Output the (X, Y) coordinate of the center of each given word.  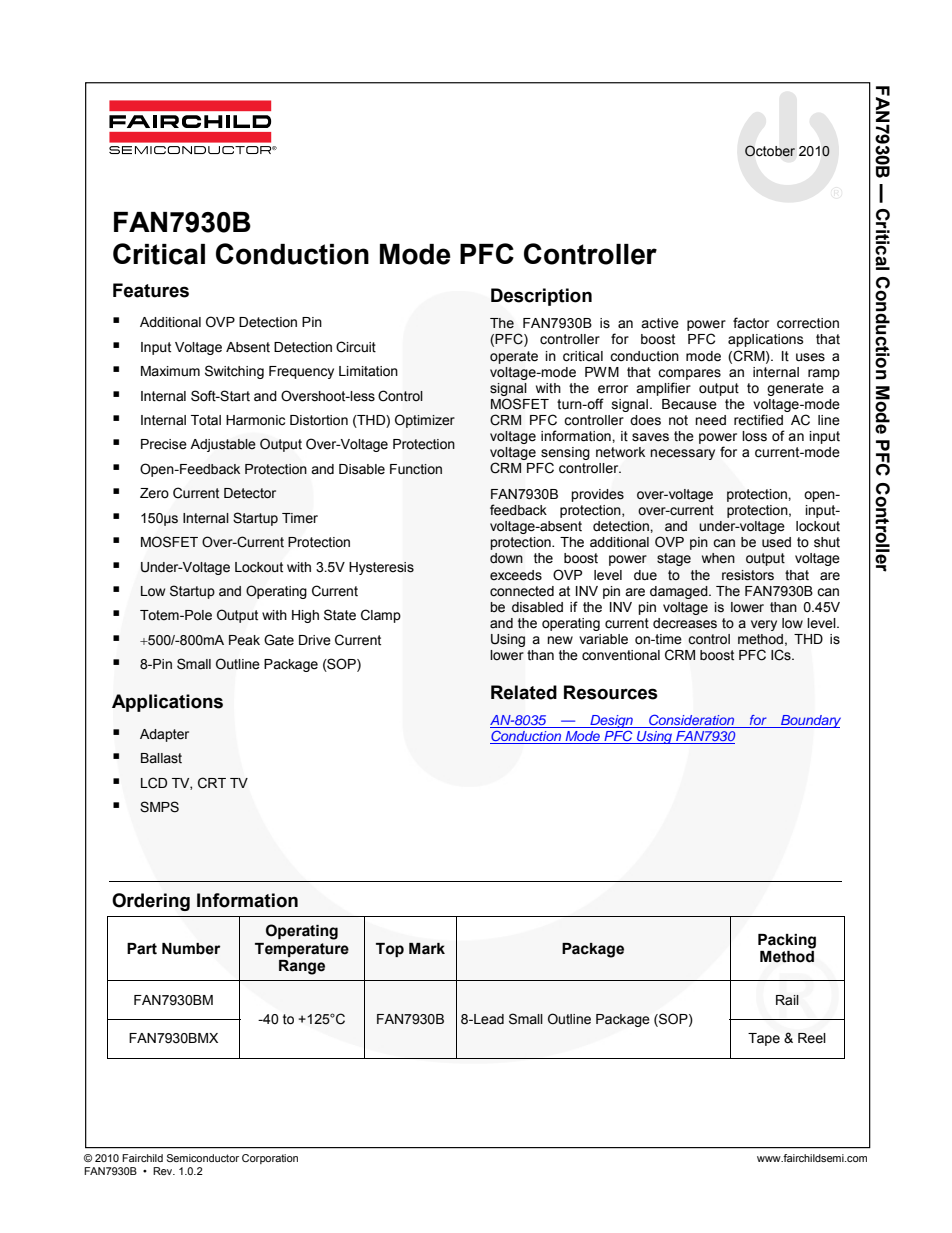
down (506, 558)
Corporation (270, 1159)
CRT (212, 783)
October (770, 151)
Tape (764, 1039)
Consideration (692, 721)
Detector (250, 493)
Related (524, 692)
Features (151, 290)
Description (541, 297)
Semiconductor (203, 1158)
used (776, 542)
